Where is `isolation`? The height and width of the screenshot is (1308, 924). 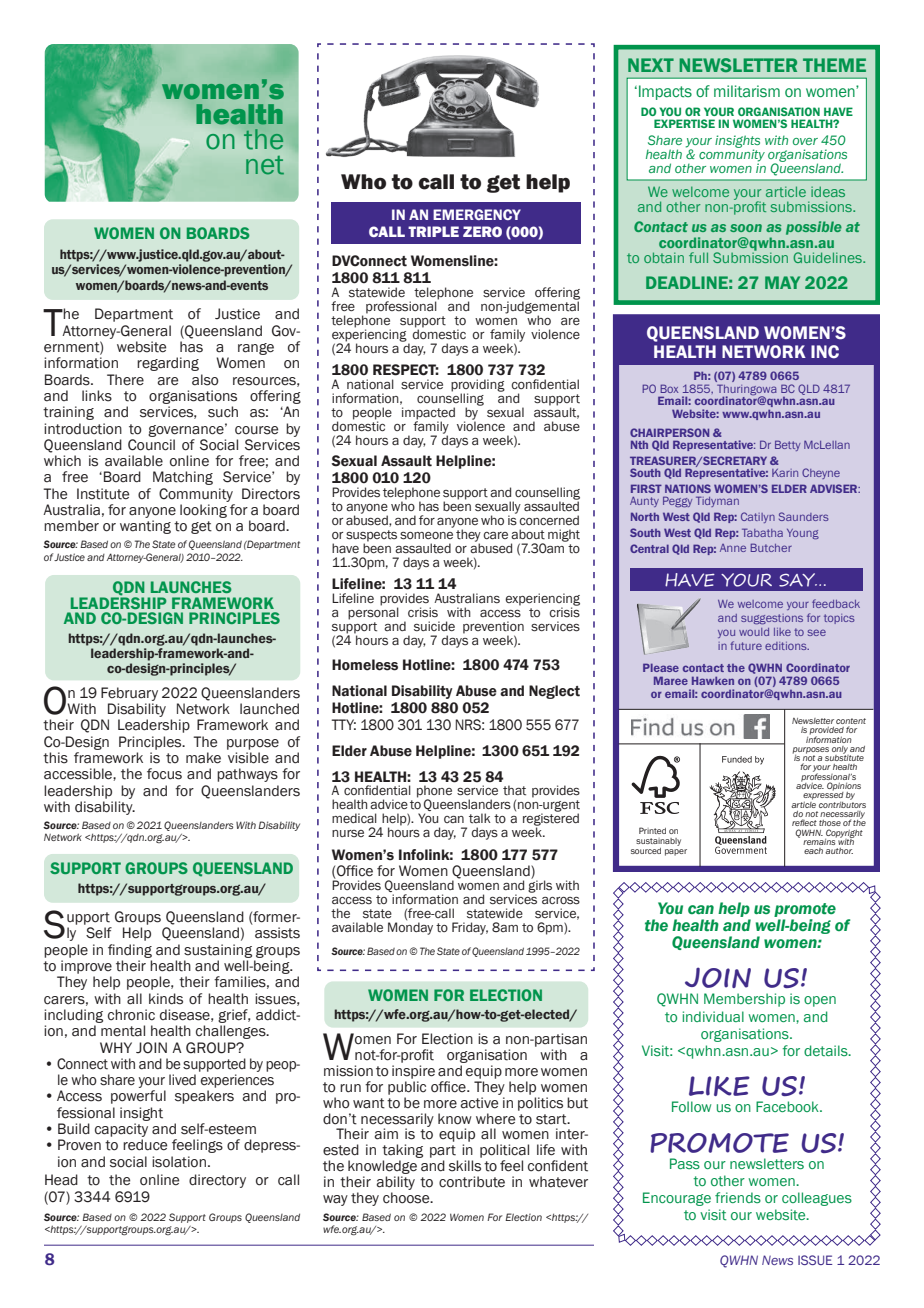
isolation is located at coordinates (179, 1162).
